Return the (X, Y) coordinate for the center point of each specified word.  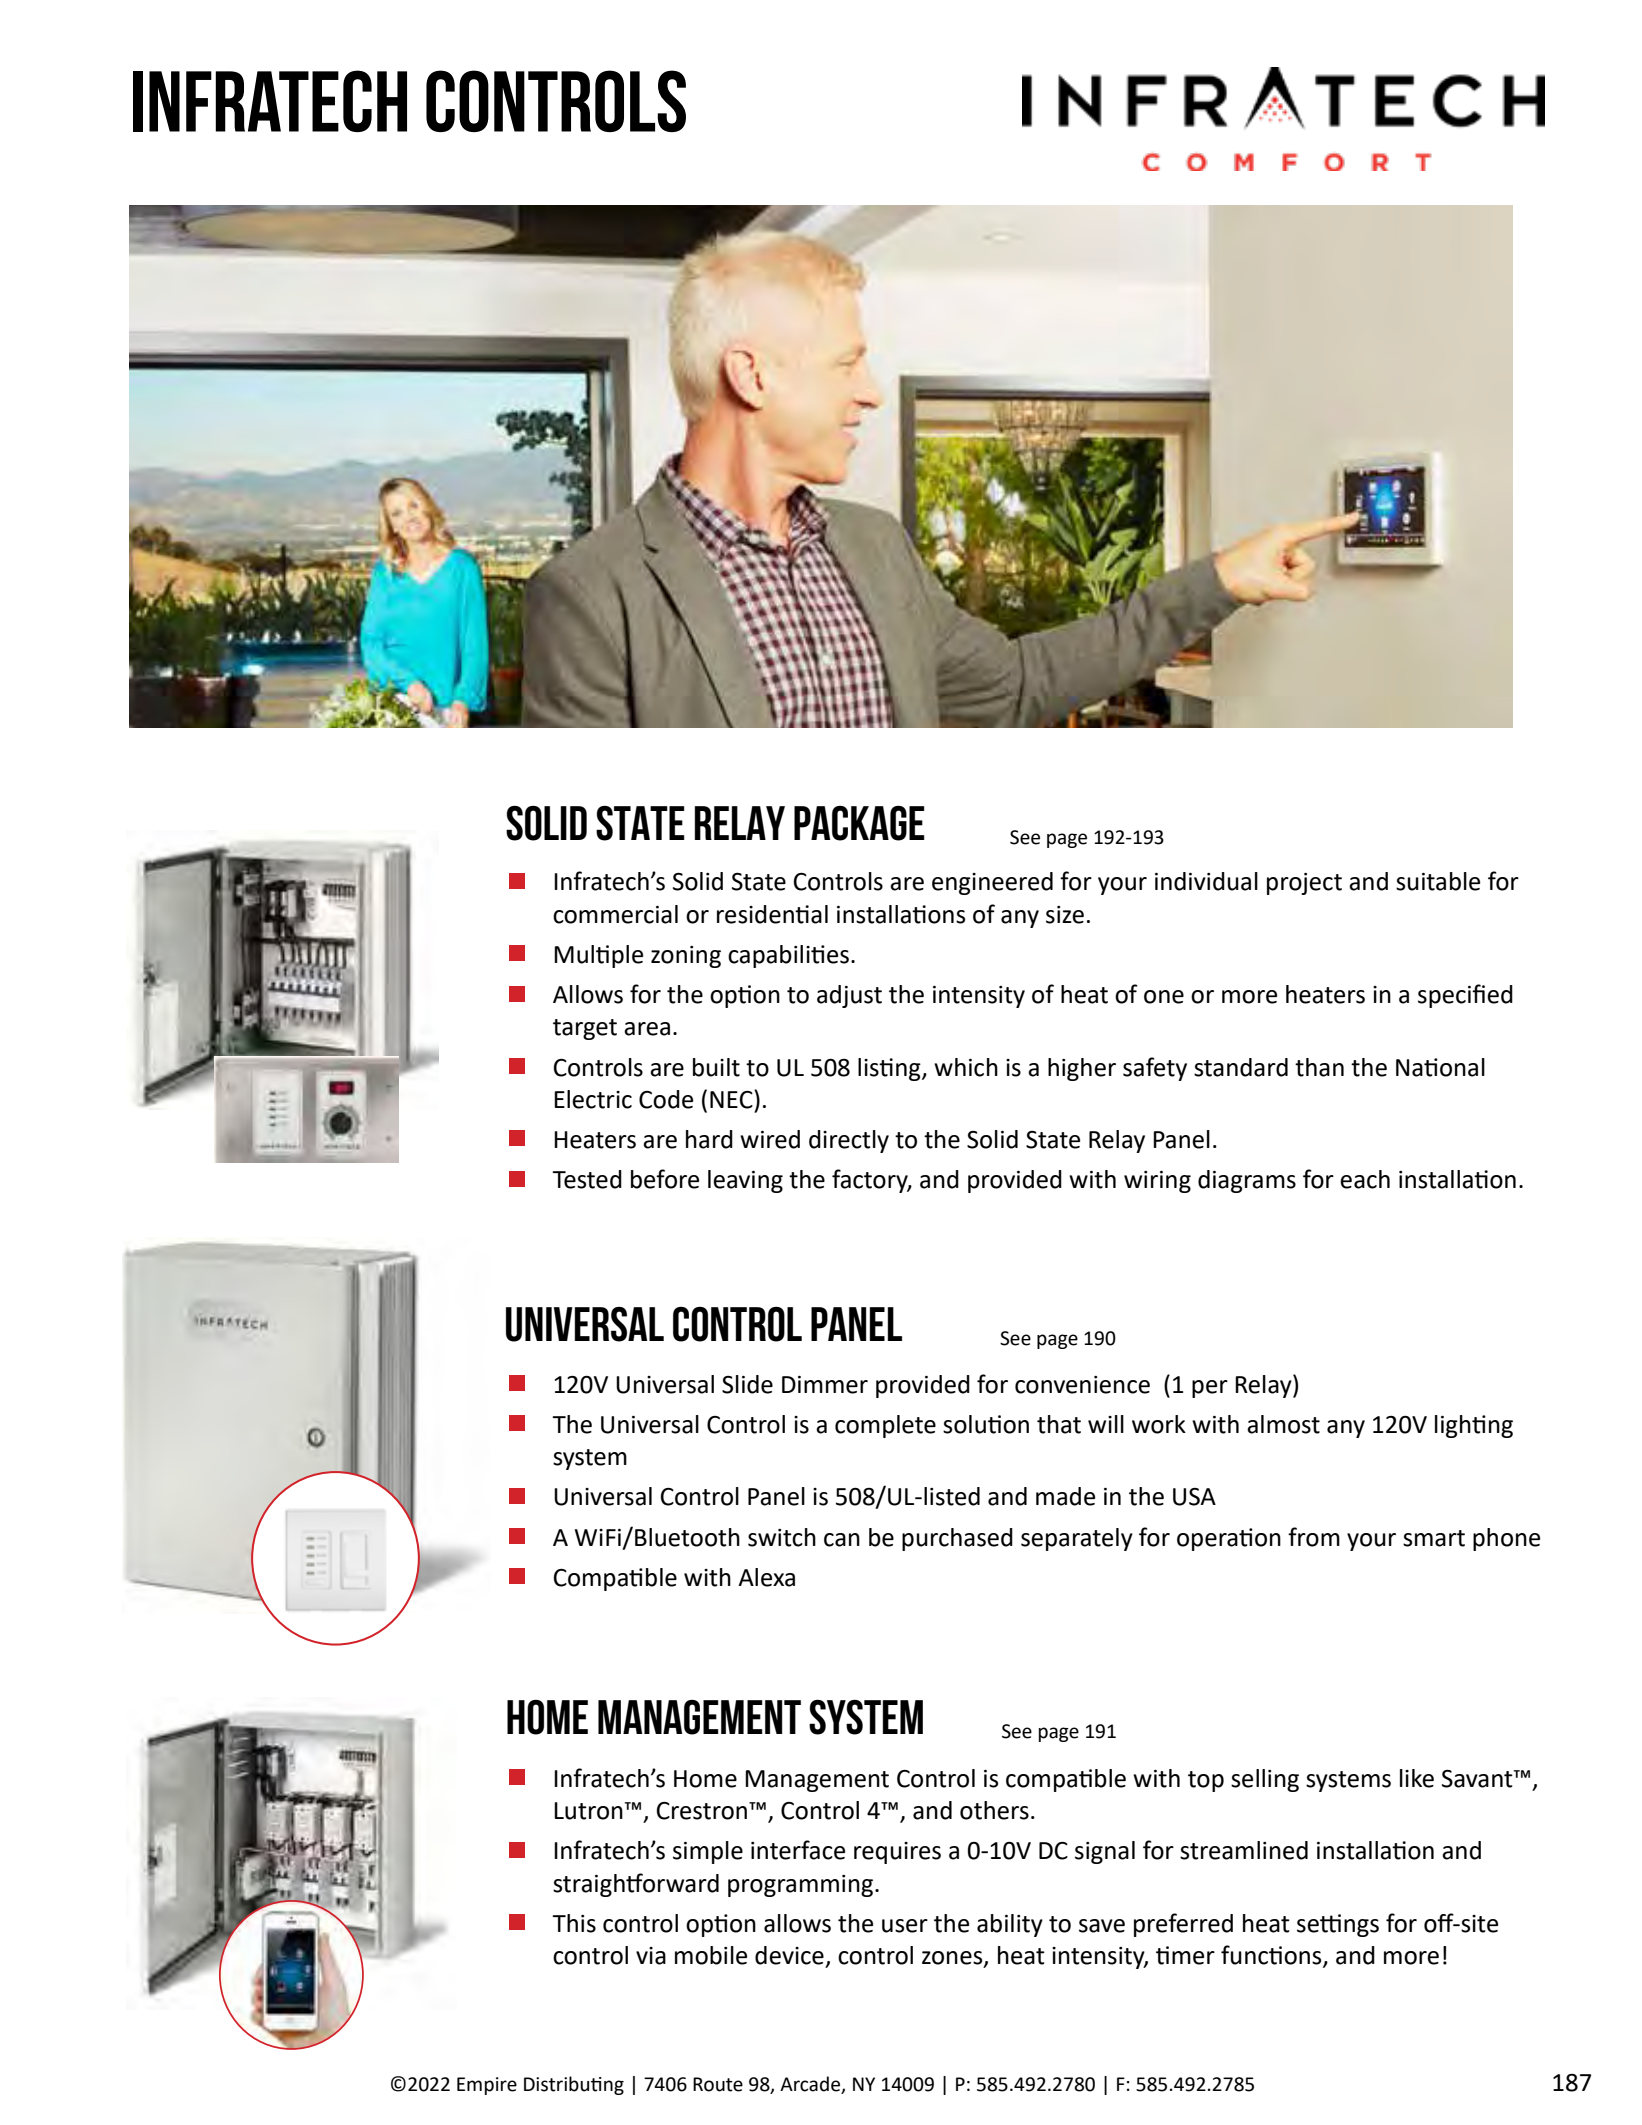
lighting (1474, 1426)
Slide (747, 1384)
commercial (615, 914)
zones (953, 1959)
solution (986, 1424)
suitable (1438, 881)
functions (1272, 1956)
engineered (992, 883)
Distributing (574, 2085)
